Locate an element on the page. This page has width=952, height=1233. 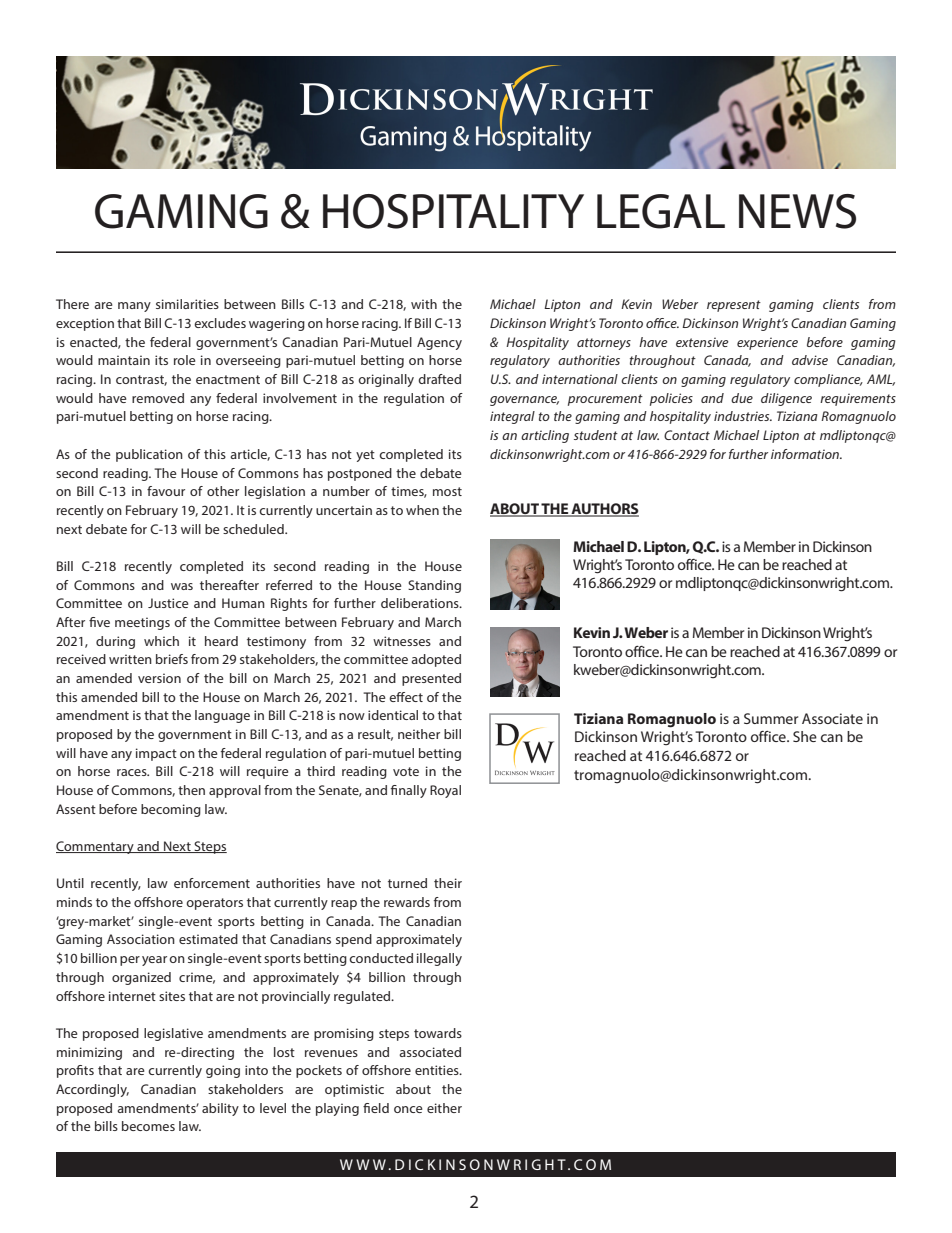
Summer is located at coordinates (771, 718).
